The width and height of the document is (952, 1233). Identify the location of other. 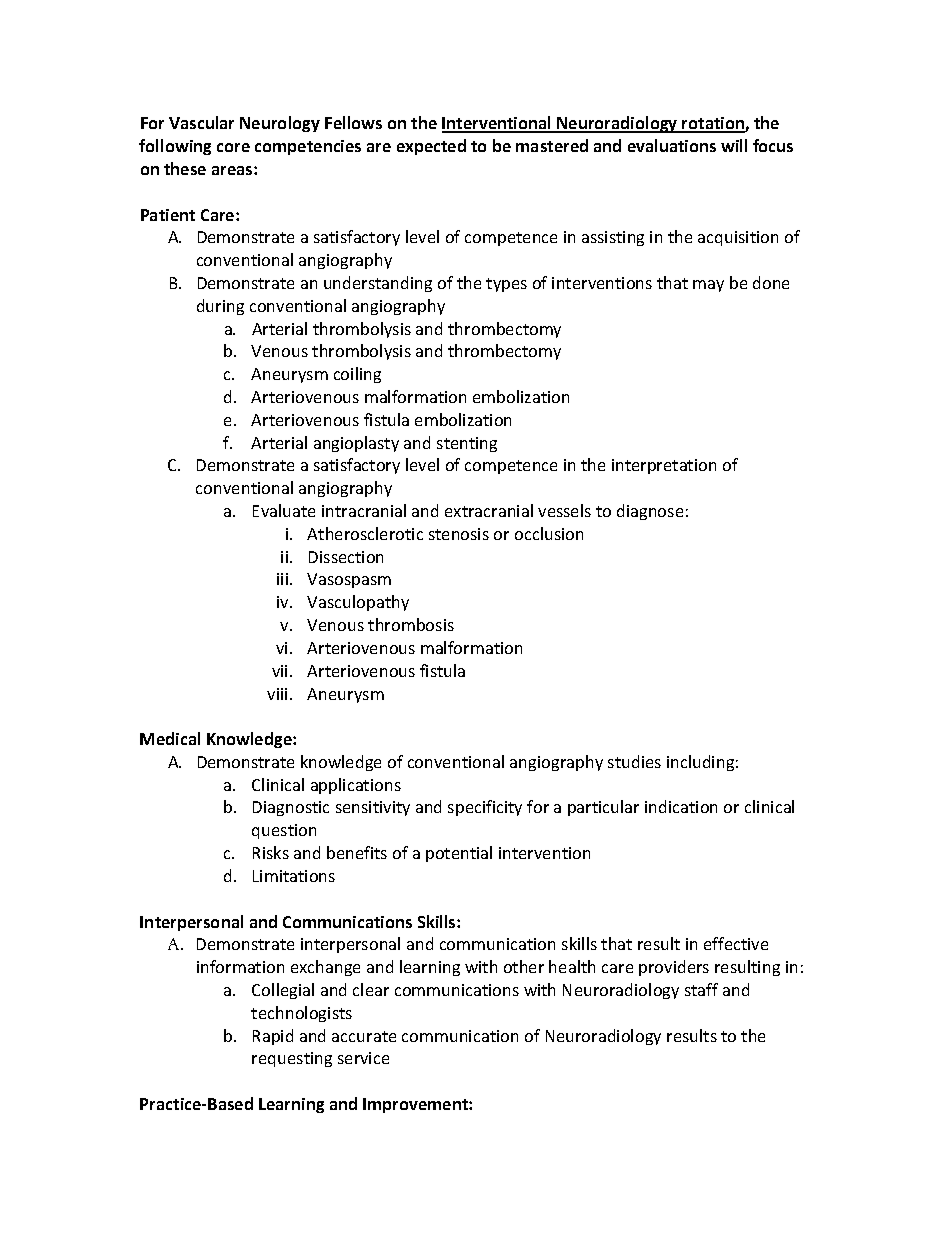
(524, 966).
